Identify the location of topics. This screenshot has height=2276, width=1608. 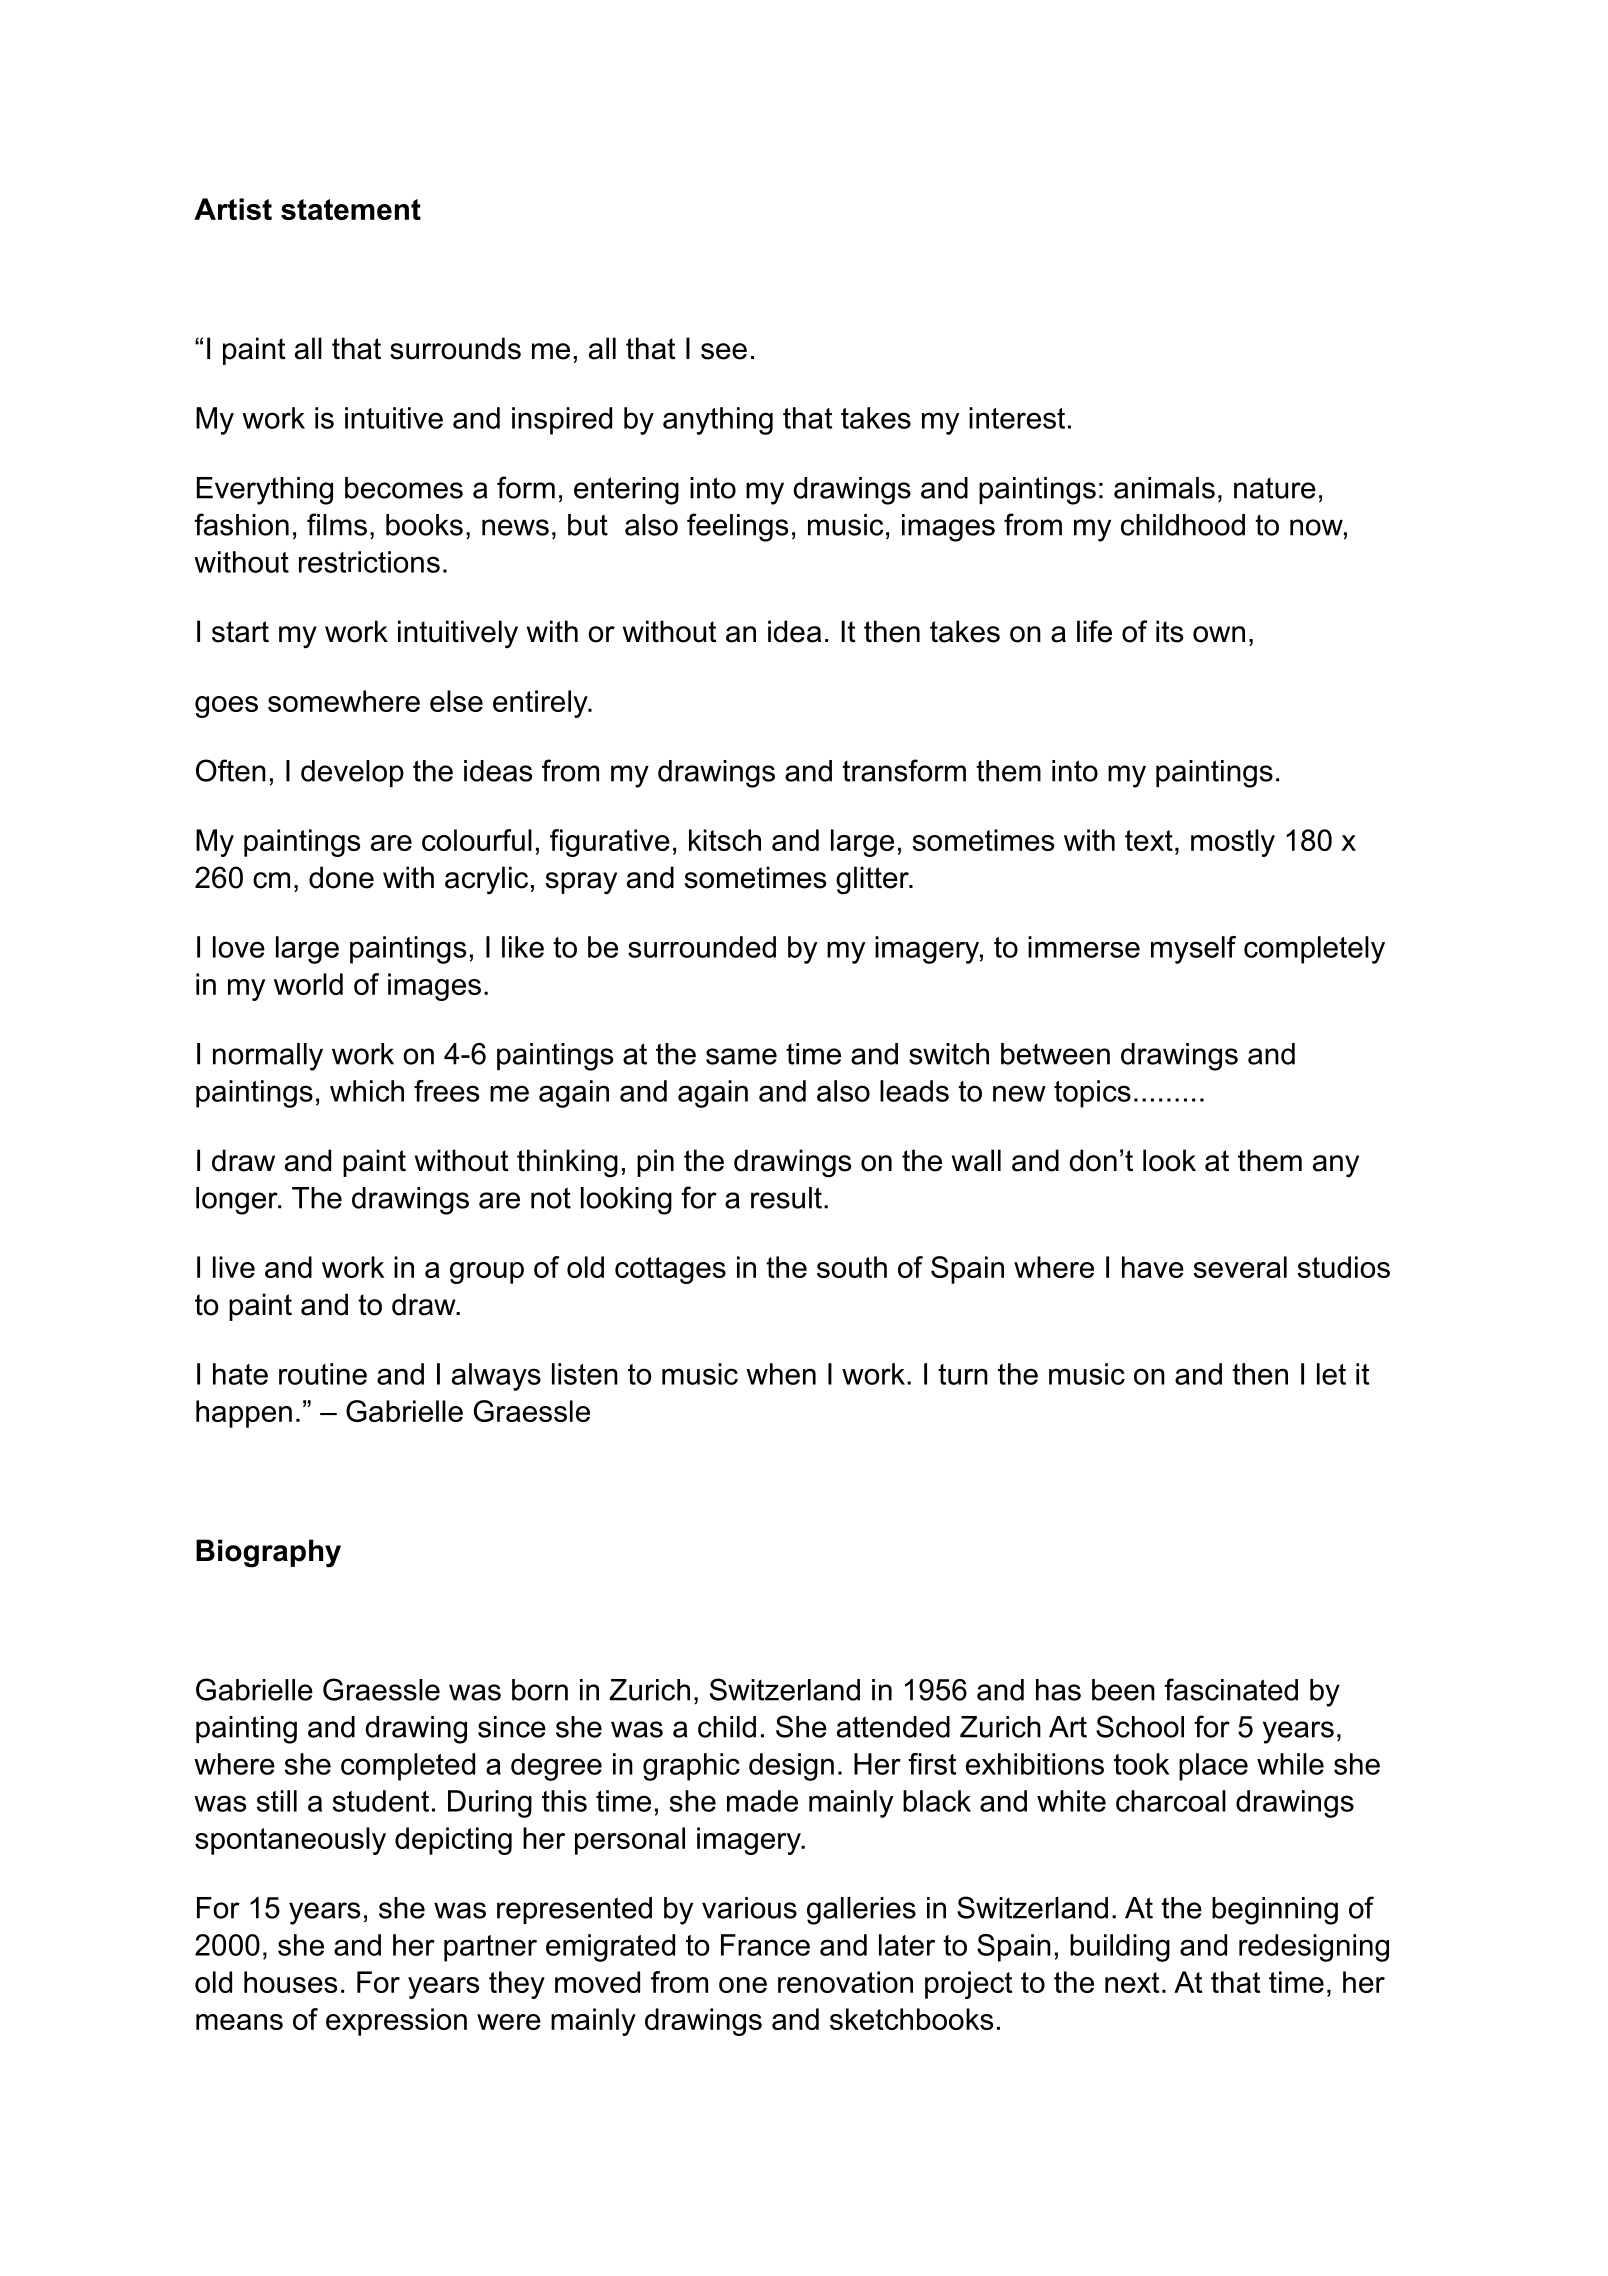
(1092, 1094).
